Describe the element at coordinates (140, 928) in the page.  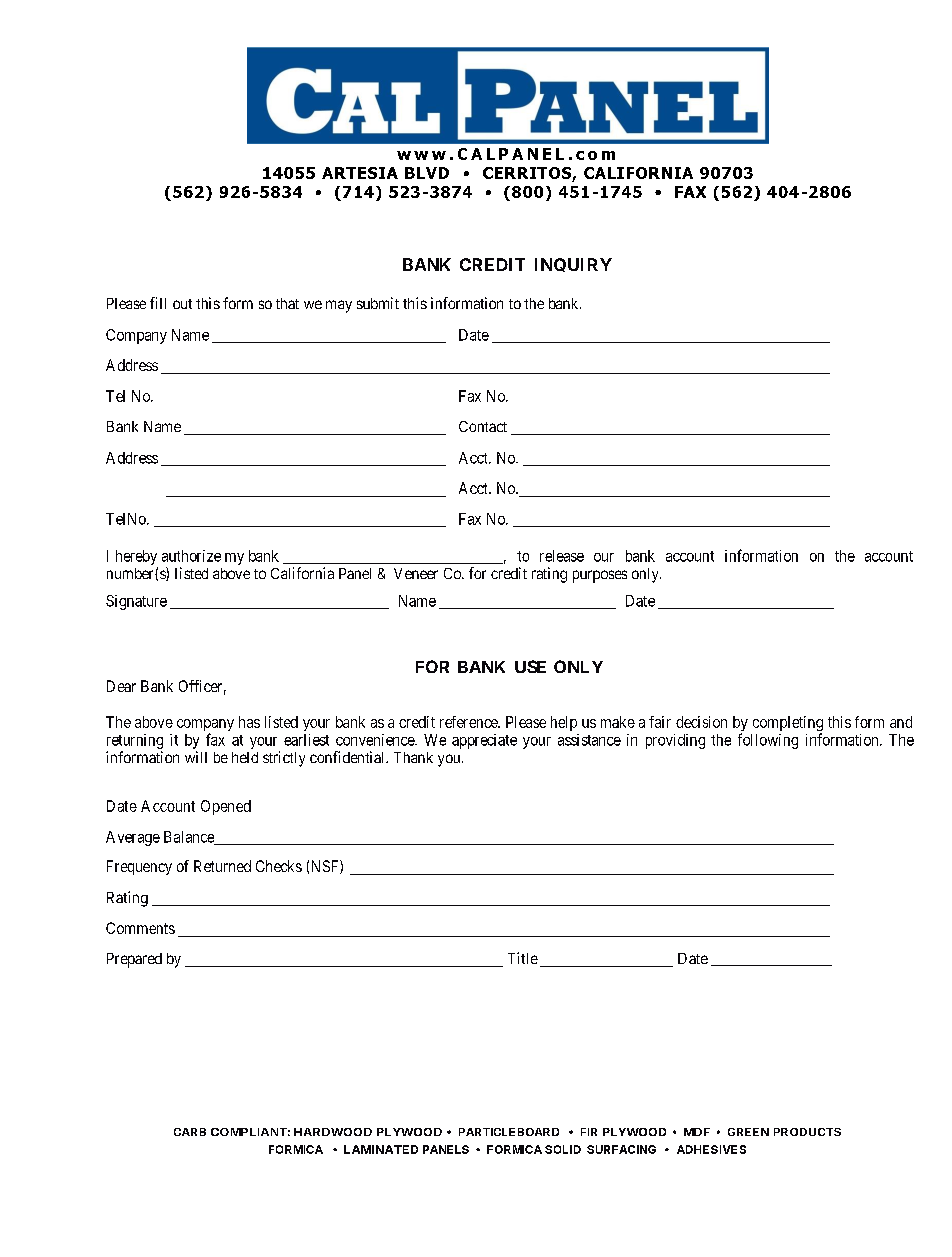
I see `Comments` at that location.
